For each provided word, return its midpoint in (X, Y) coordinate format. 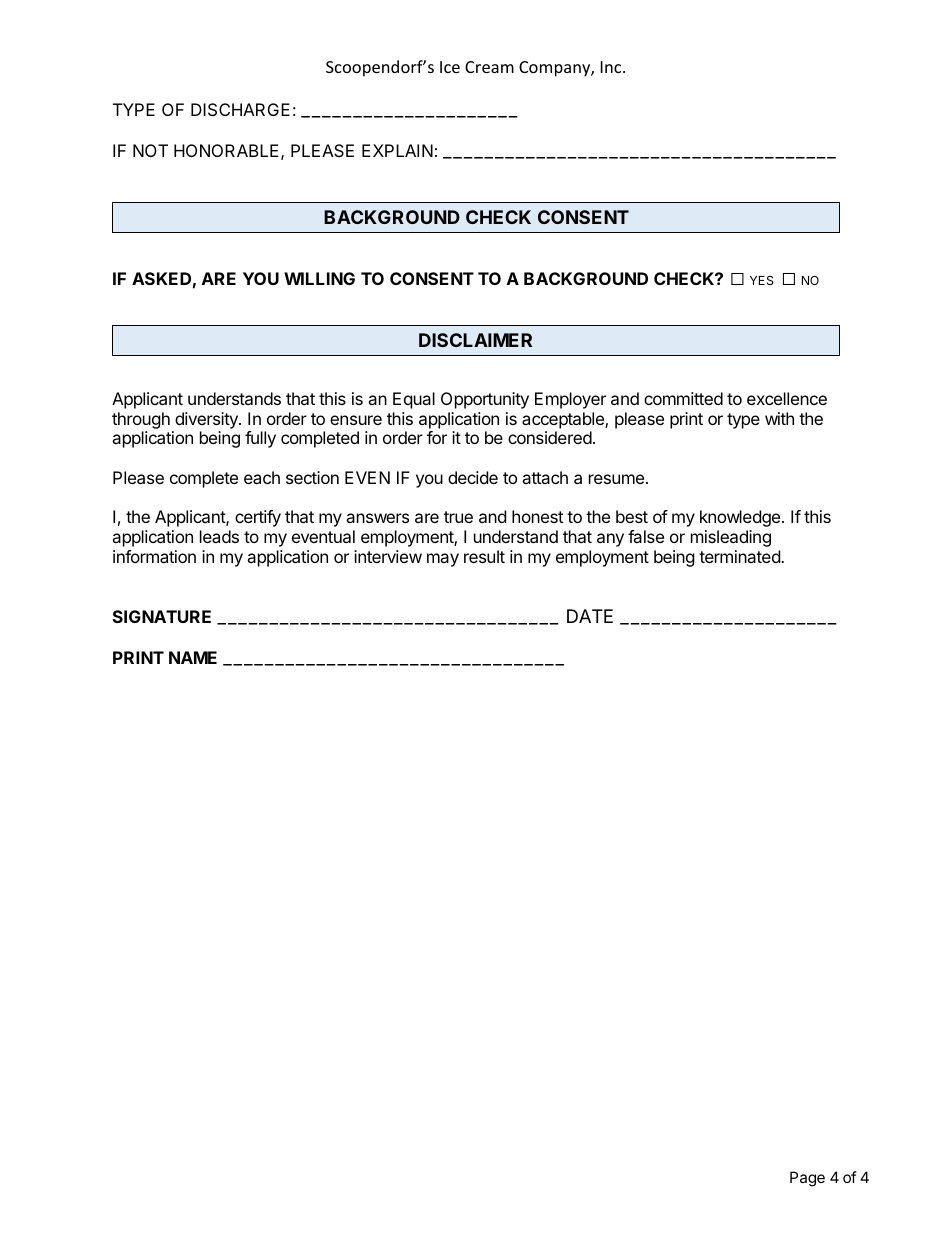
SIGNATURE (162, 616)
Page (807, 1179)
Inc (612, 67)
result (484, 556)
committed (683, 398)
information (154, 556)
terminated (740, 556)
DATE (590, 616)
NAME (193, 657)
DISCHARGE (240, 109)
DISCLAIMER (475, 340)
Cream (489, 67)
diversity (207, 420)
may (443, 560)
